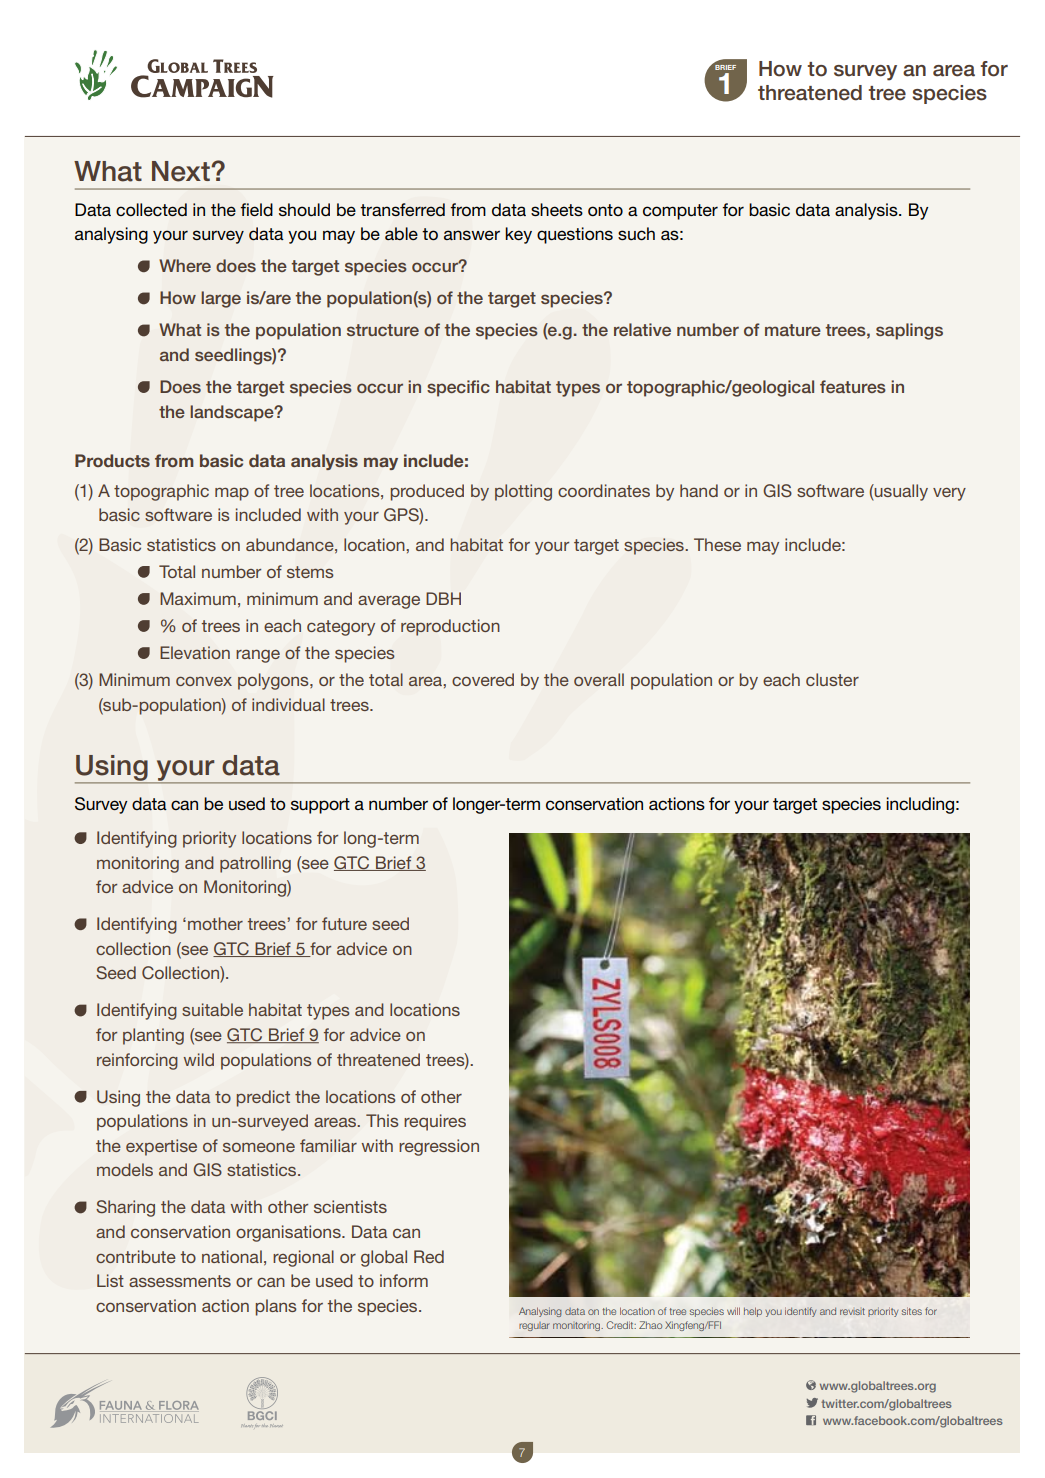  I want to click on patrolling, so click(255, 864).
